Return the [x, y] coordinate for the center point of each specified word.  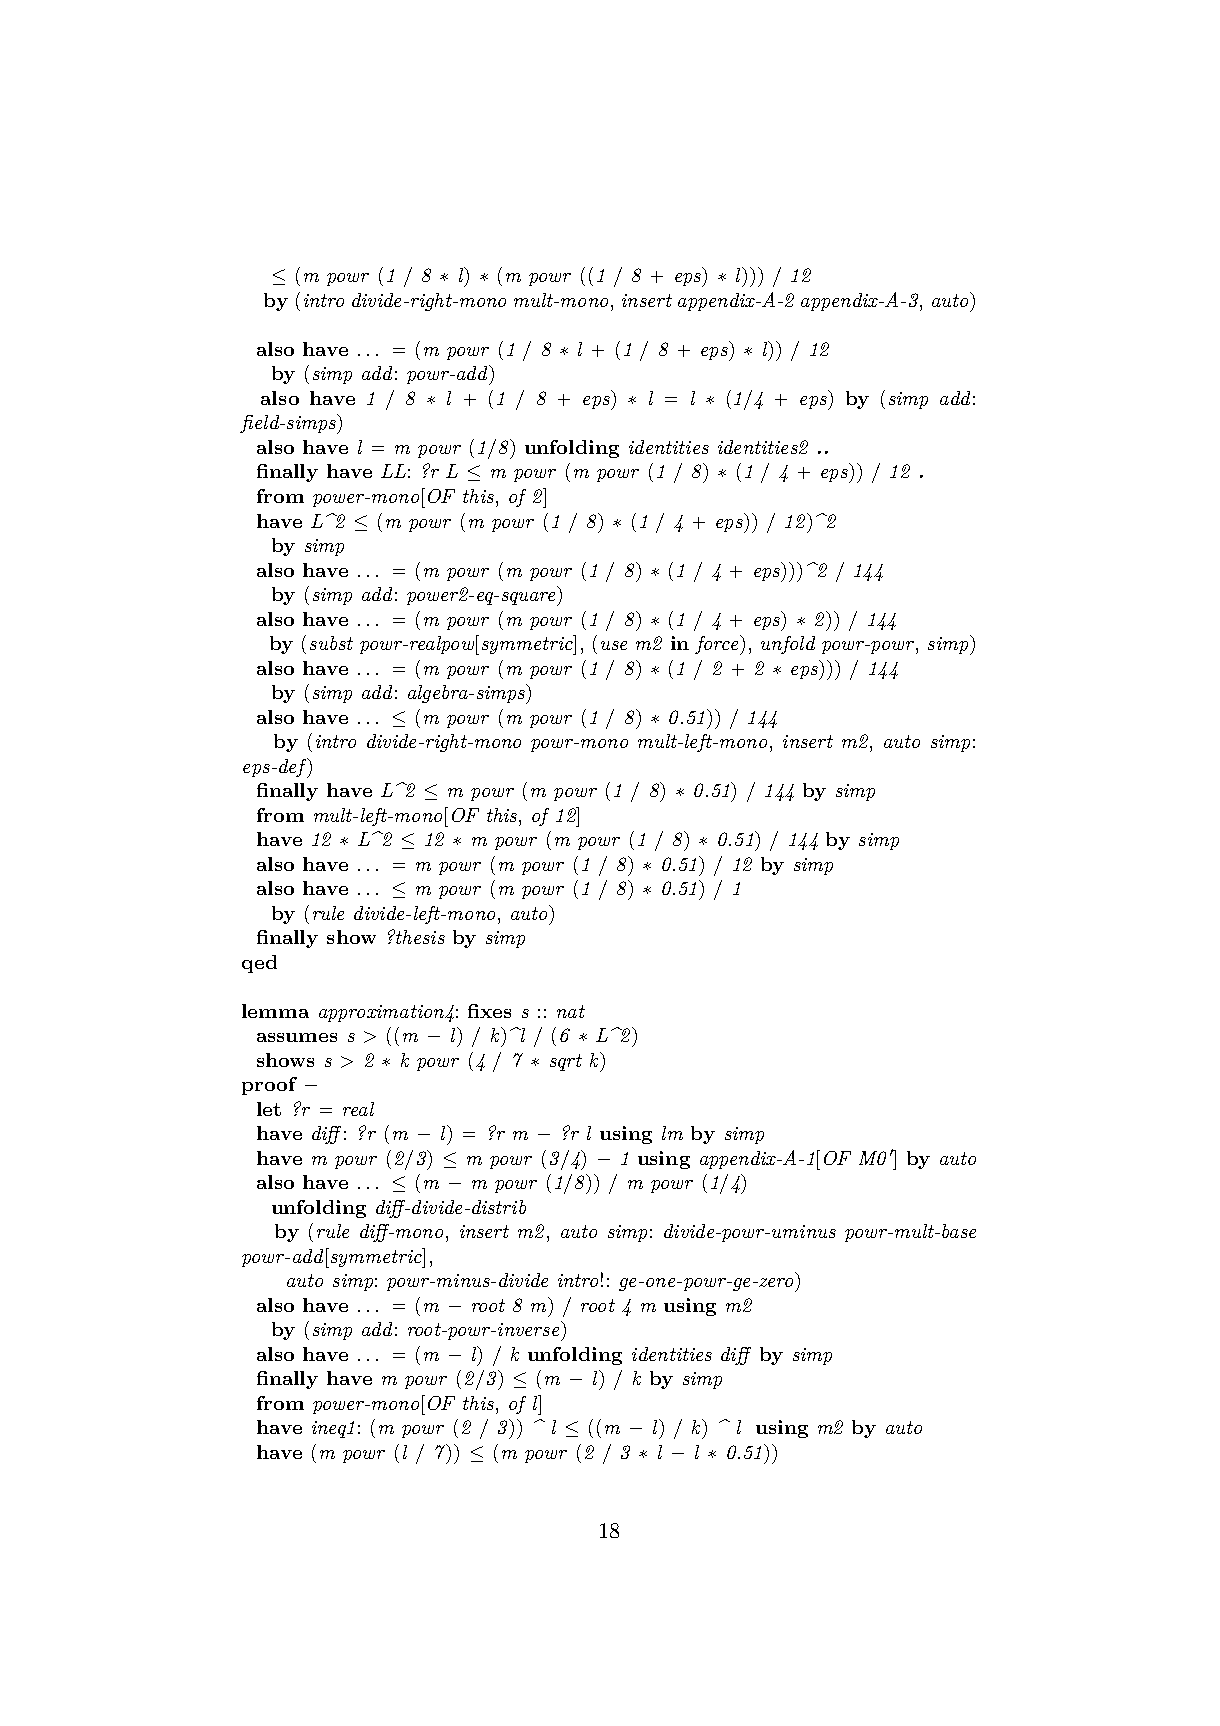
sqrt [566, 1062]
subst [331, 643]
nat [571, 1011]
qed [259, 964]
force [718, 645]
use [614, 645]
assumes [297, 1037]
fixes [489, 1011]
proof [269, 1086]
